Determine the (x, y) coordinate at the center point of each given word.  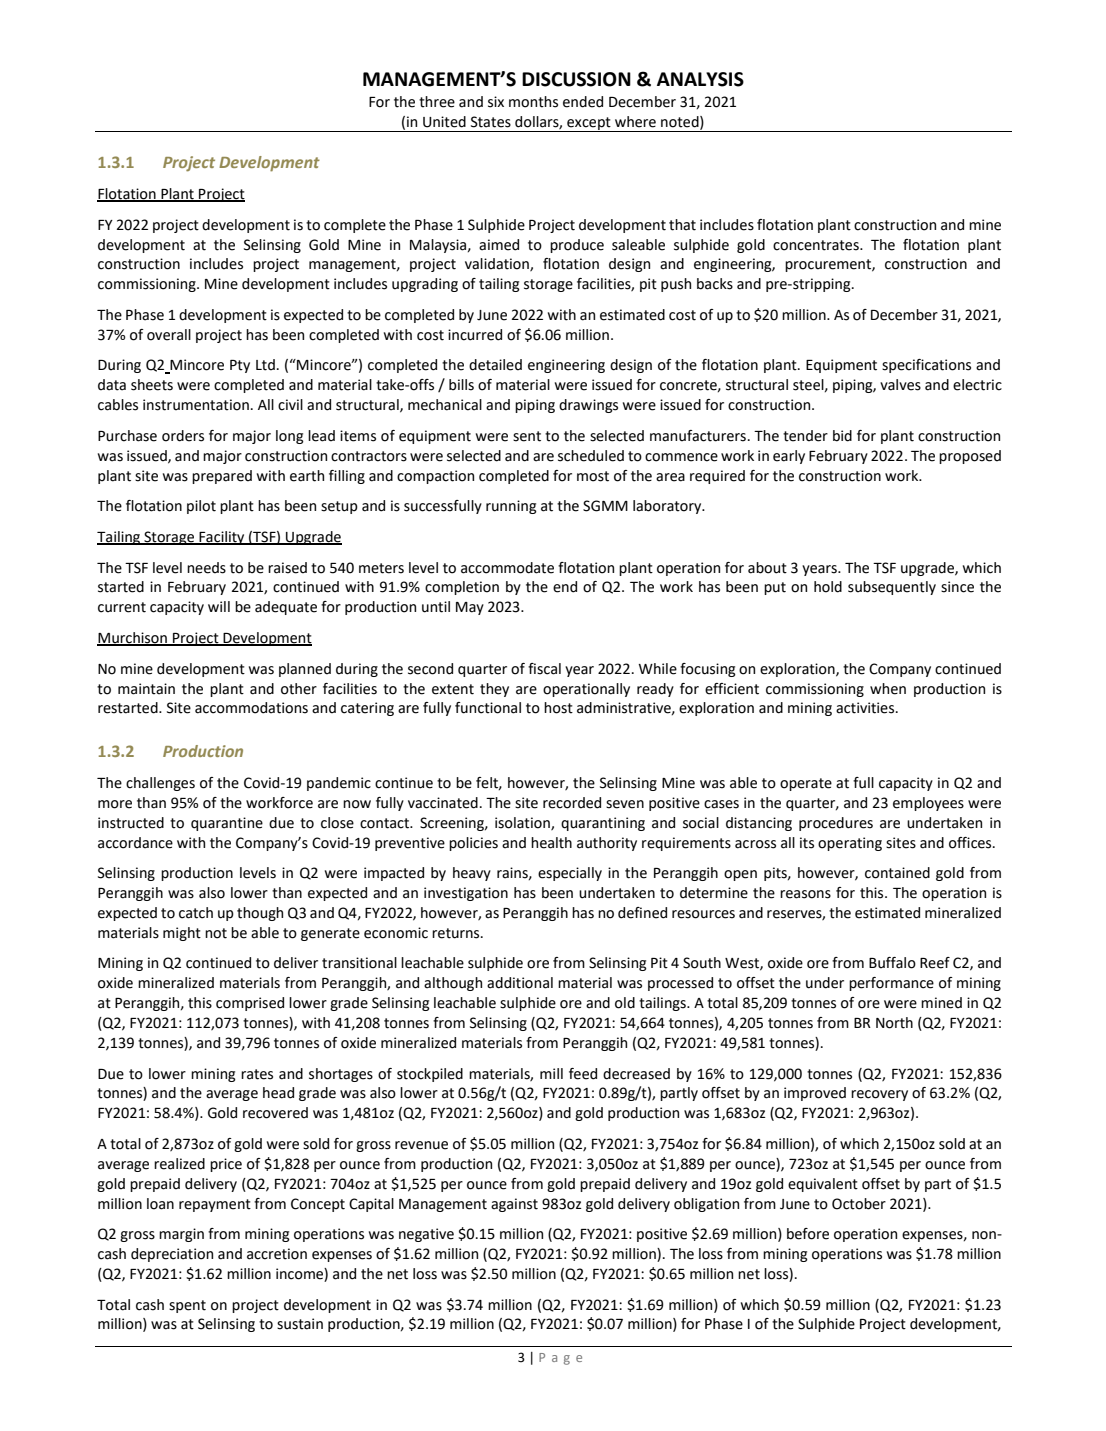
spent (187, 1306)
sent (527, 436)
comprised (250, 1004)
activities (866, 708)
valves (900, 385)
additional (520, 983)
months (533, 102)
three (437, 102)
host (558, 708)
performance (891, 984)
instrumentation (196, 405)
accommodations (251, 708)
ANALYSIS (700, 79)
